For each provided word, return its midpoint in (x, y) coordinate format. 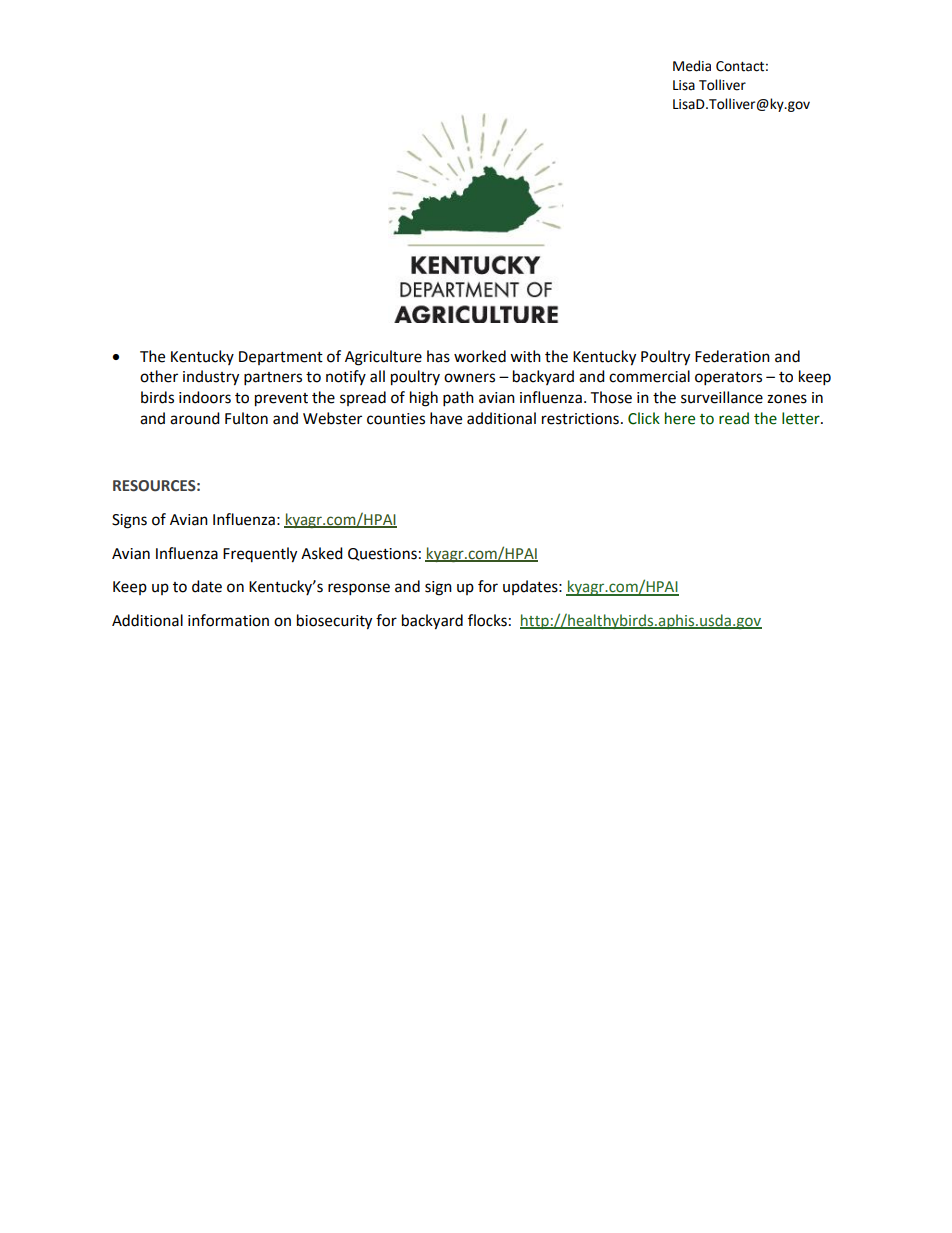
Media (692, 66)
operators (728, 379)
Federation (732, 356)
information (228, 620)
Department (281, 358)
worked (480, 356)
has (438, 356)
